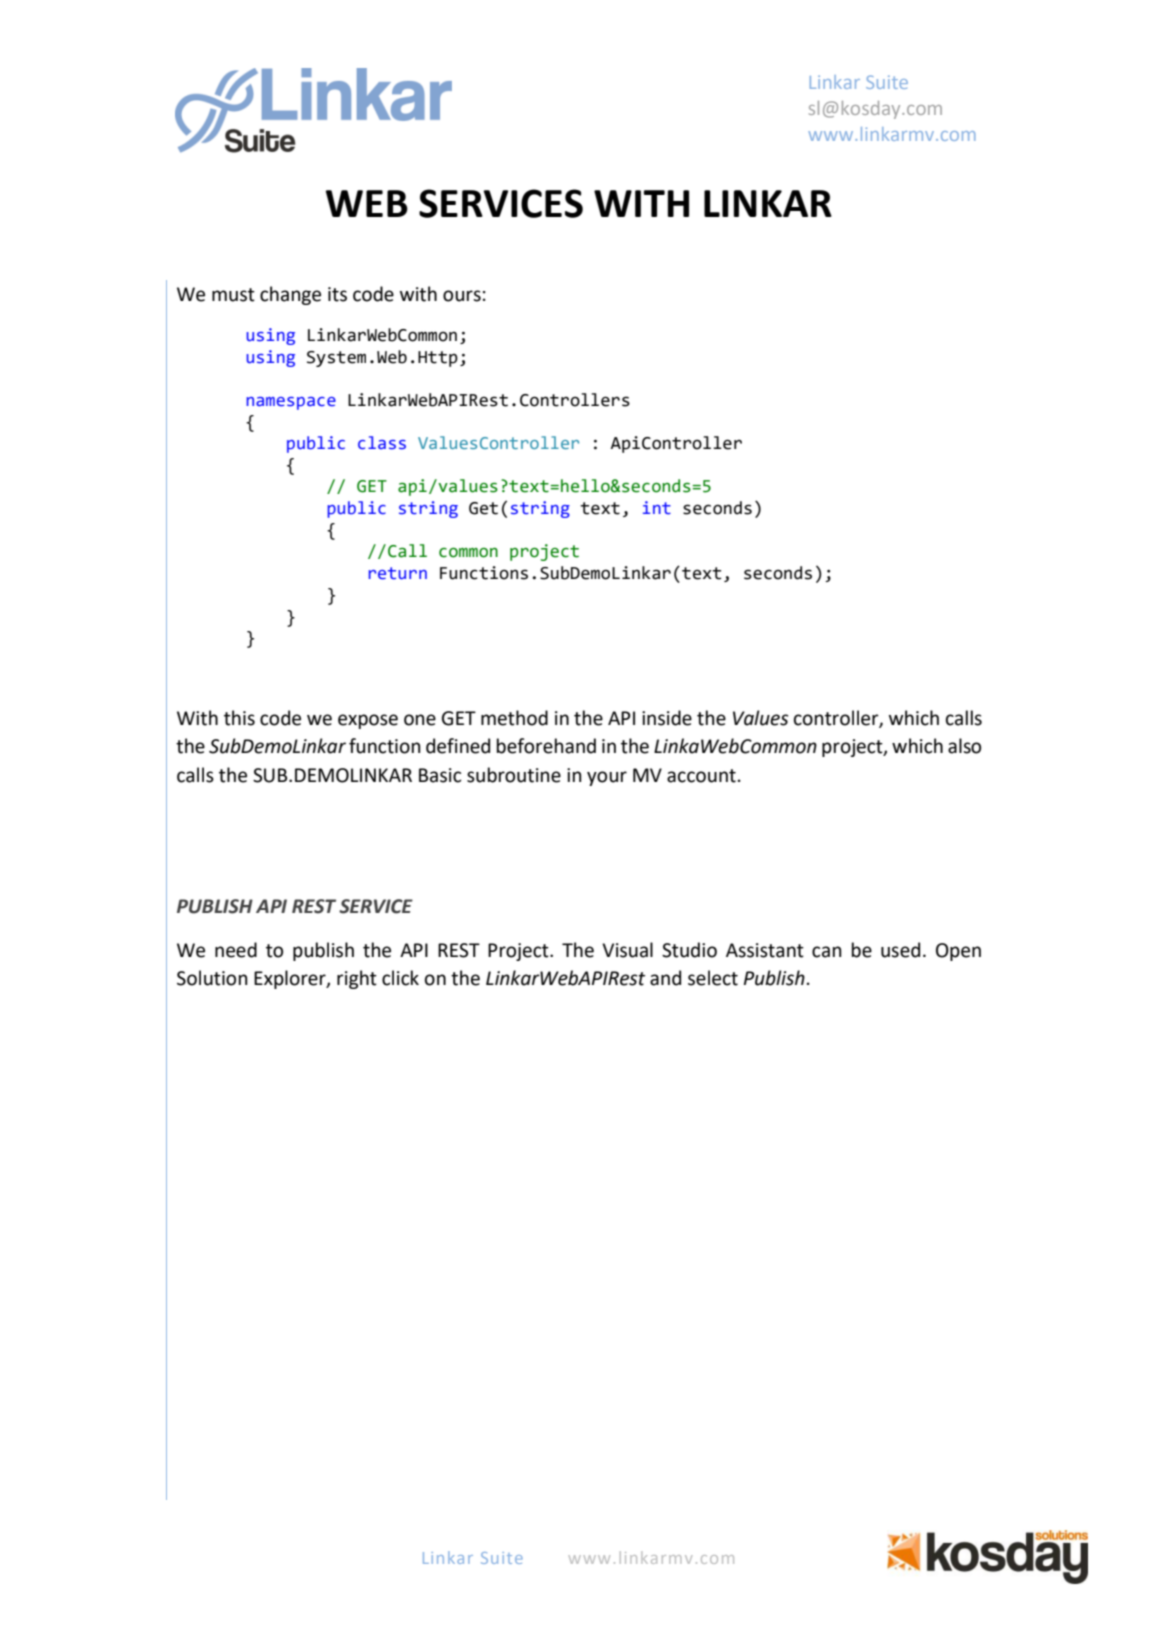  Describe the element at coordinates (398, 573) in the screenshot. I see `return` at that location.
